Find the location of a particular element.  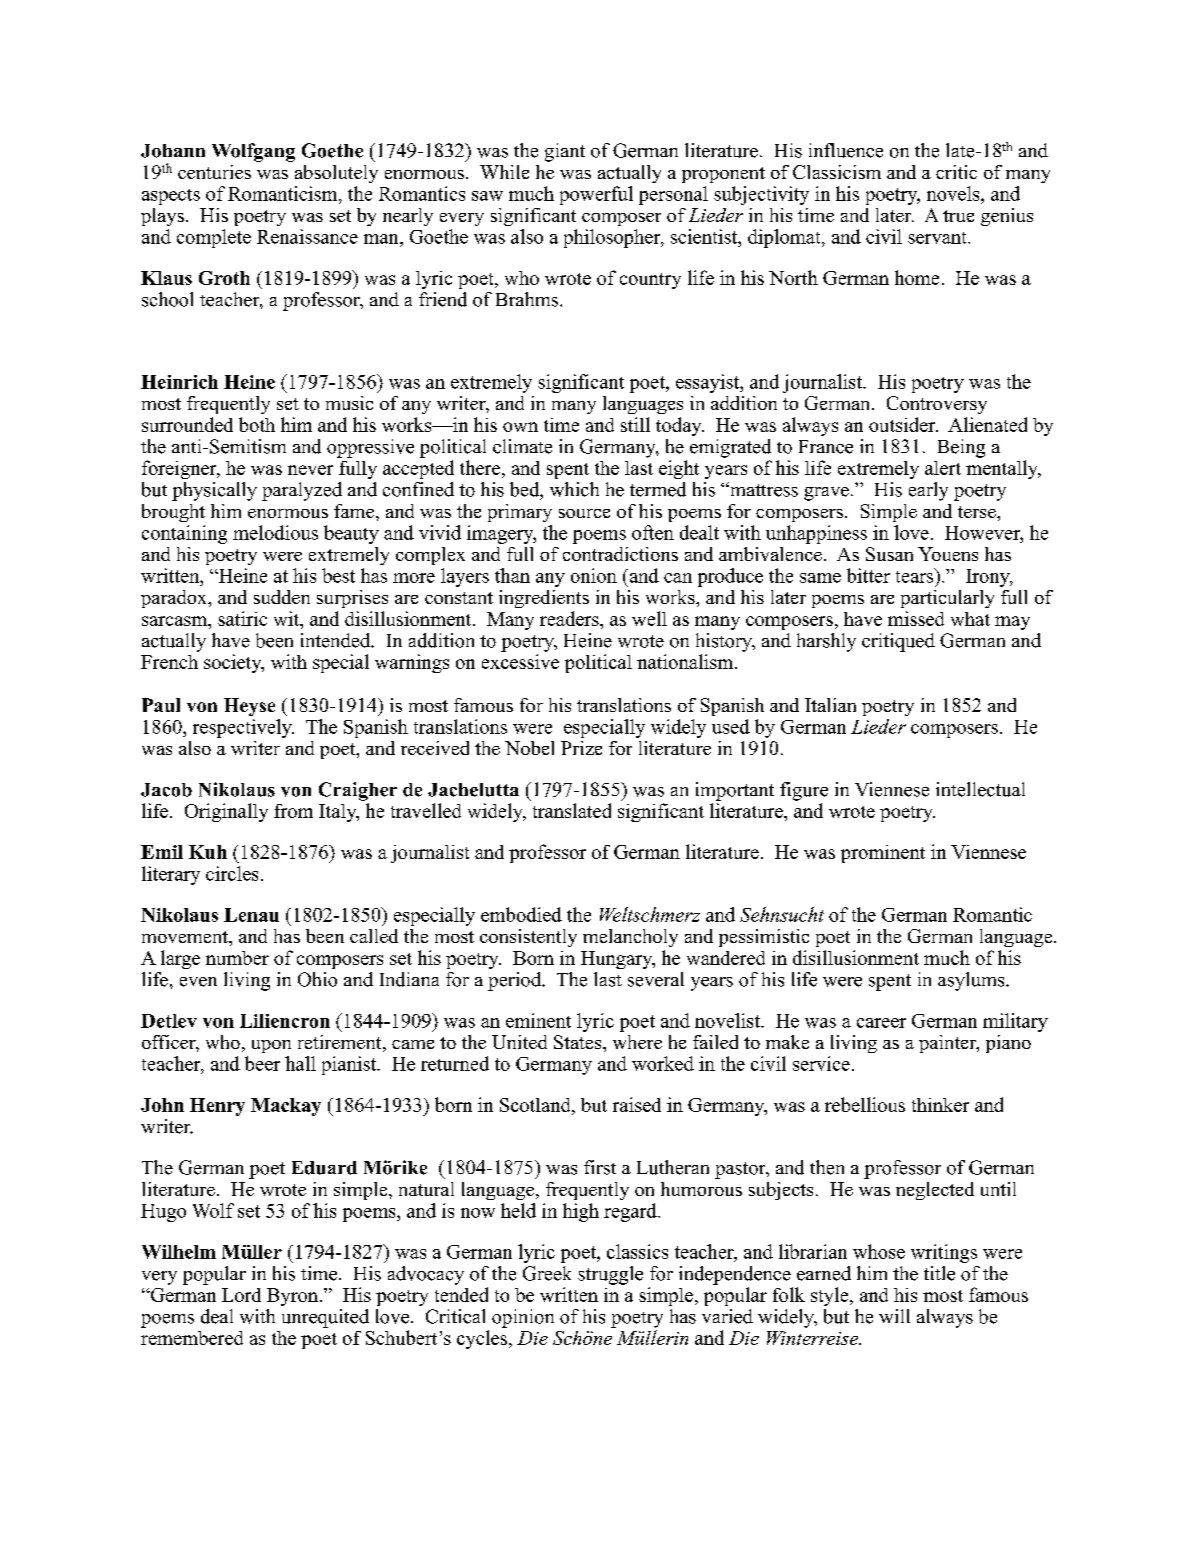

contradictions is located at coordinates (620, 554).
